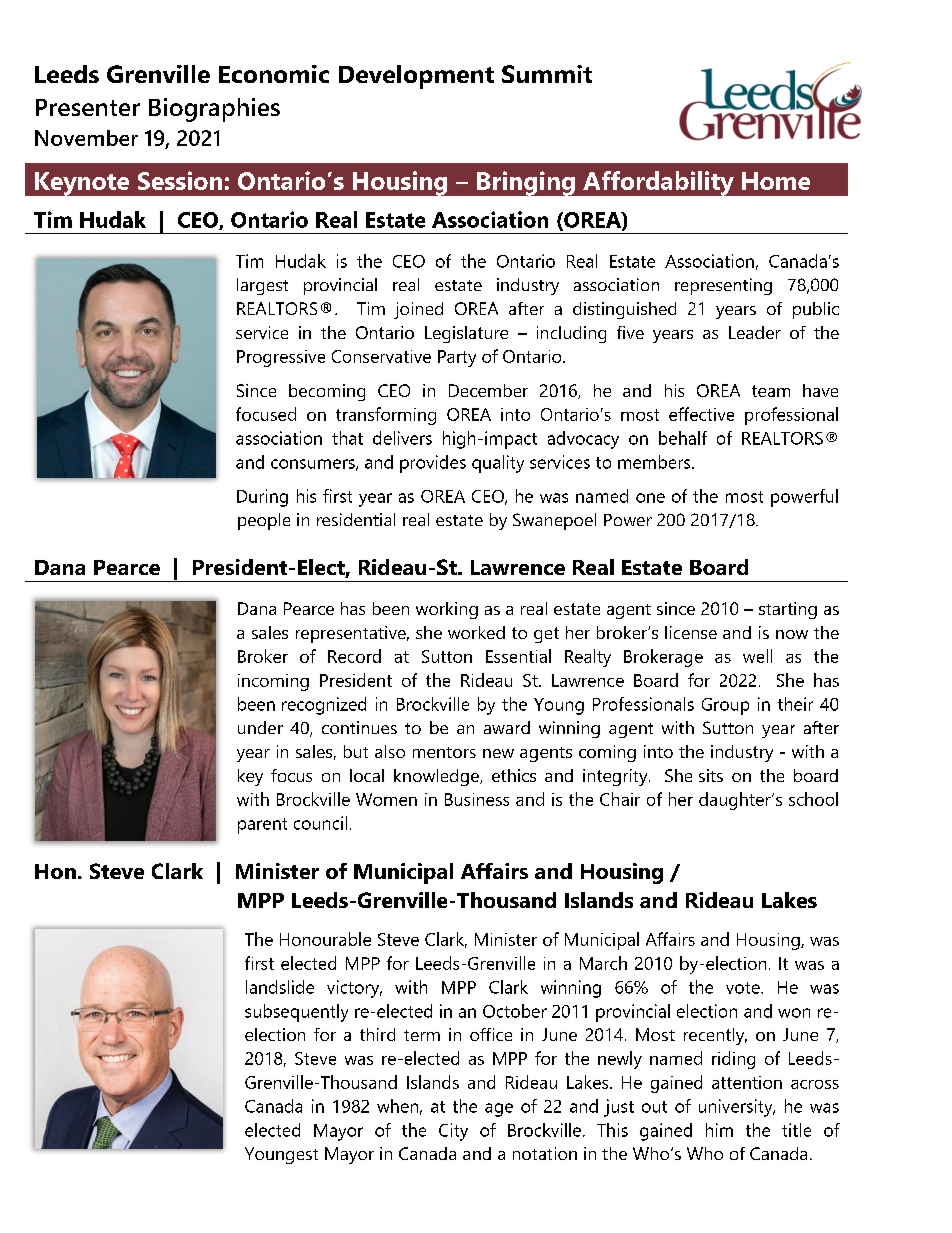 The image size is (952, 1233). Describe the element at coordinates (214, 110) in the document. I see `Biographies` at that location.
